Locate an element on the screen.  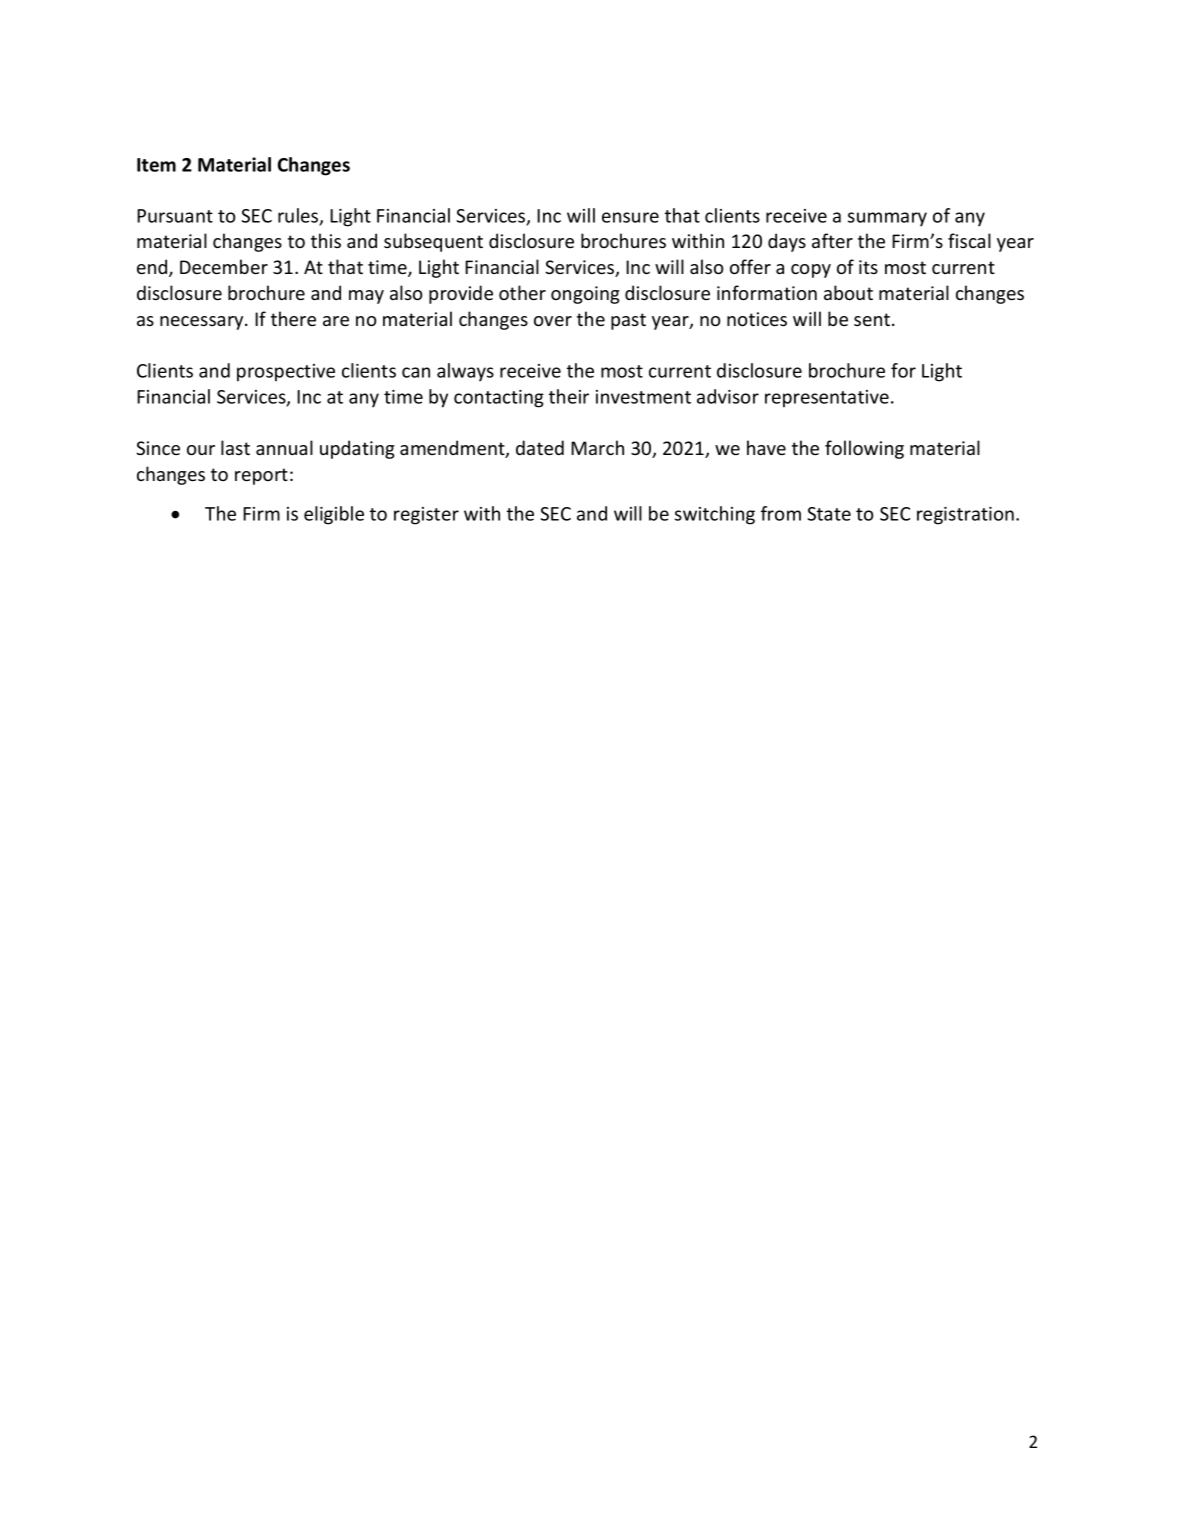
over is located at coordinates (553, 321).
